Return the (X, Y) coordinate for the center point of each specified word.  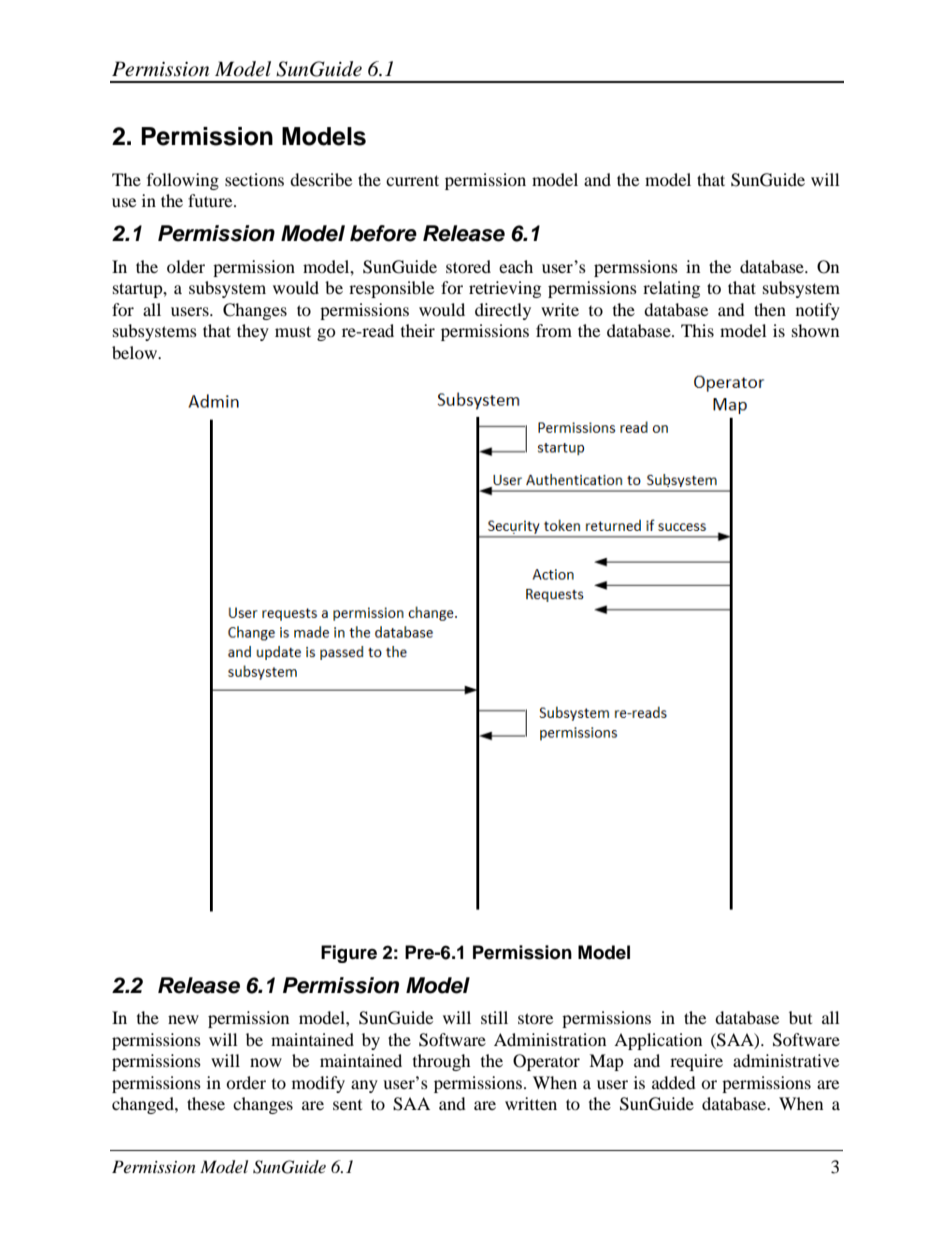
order (246, 1082)
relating (671, 289)
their (418, 330)
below (136, 352)
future (211, 200)
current (412, 180)
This (697, 330)
